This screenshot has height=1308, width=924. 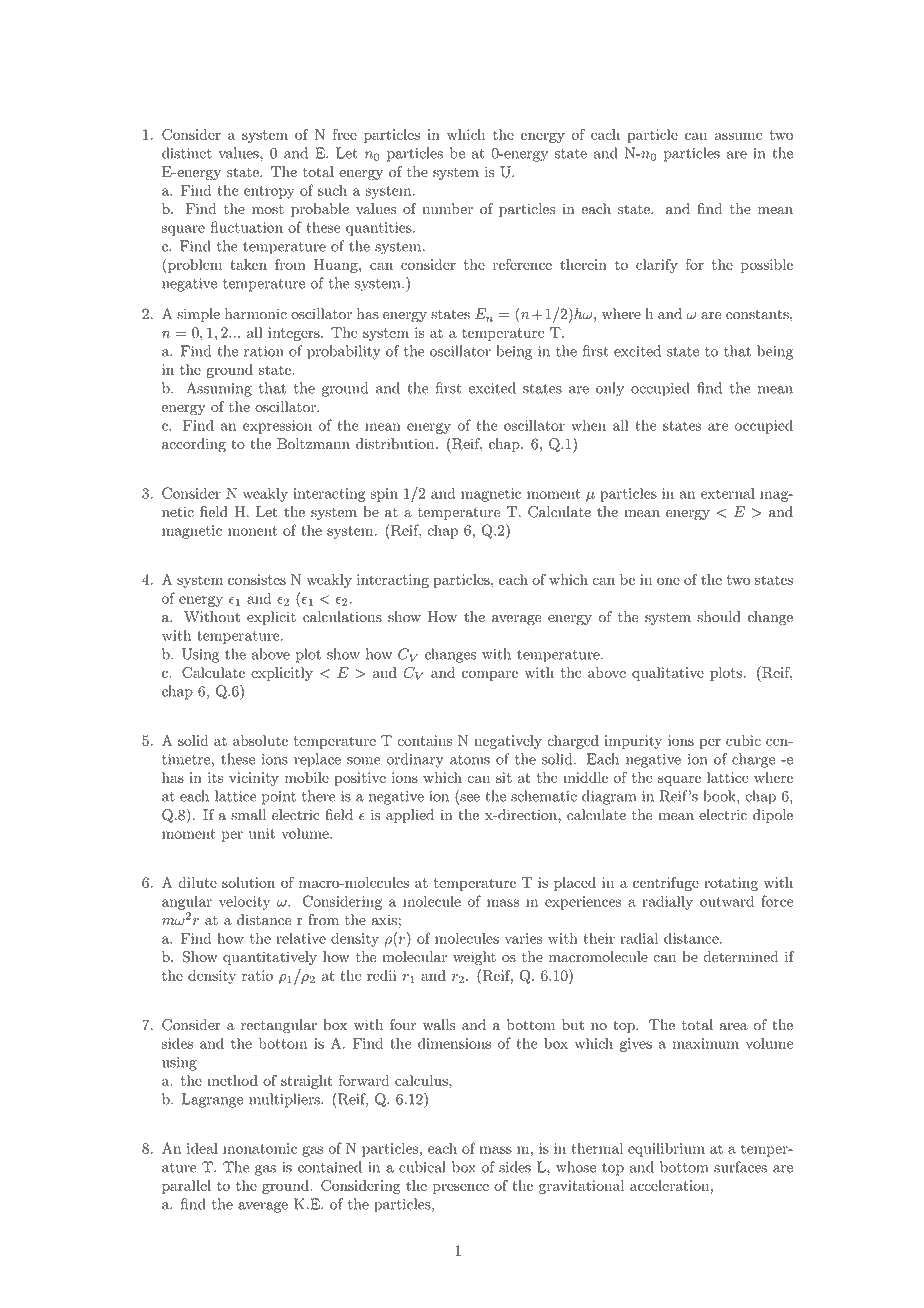 I want to click on presence, so click(x=461, y=1188).
